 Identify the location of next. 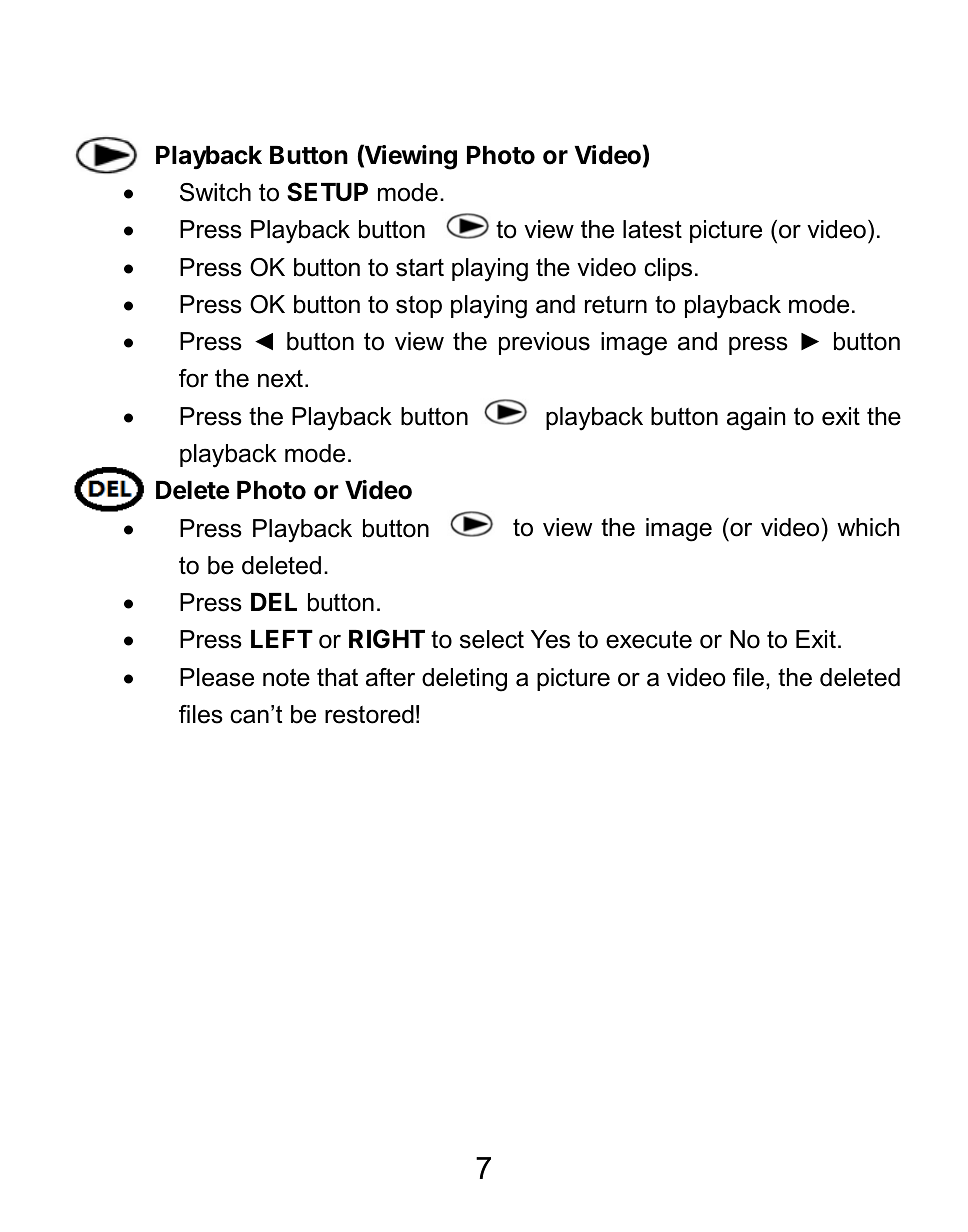
(280, 379).
